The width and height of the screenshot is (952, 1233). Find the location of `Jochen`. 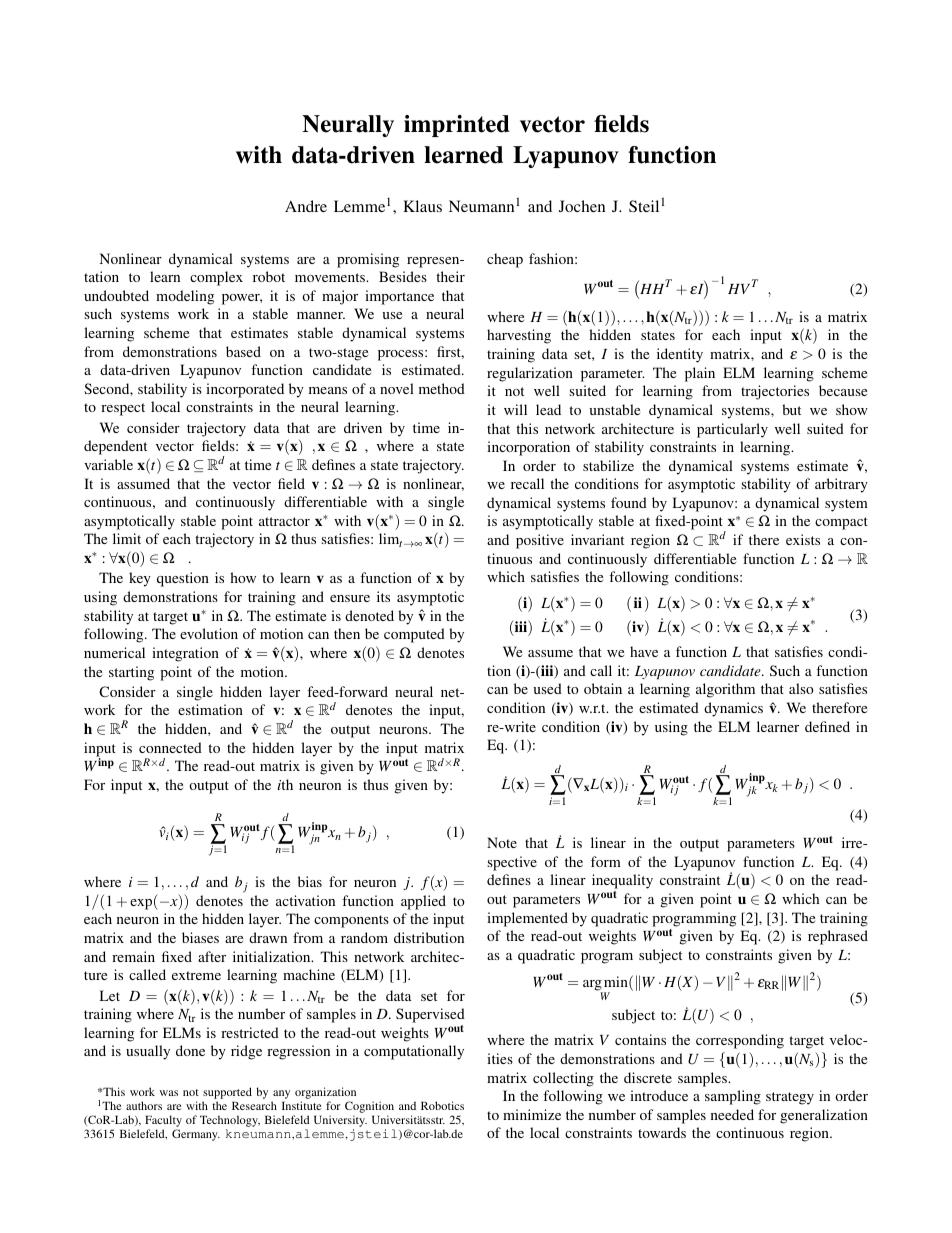

Jochen is located at coordinates (582, 206).
